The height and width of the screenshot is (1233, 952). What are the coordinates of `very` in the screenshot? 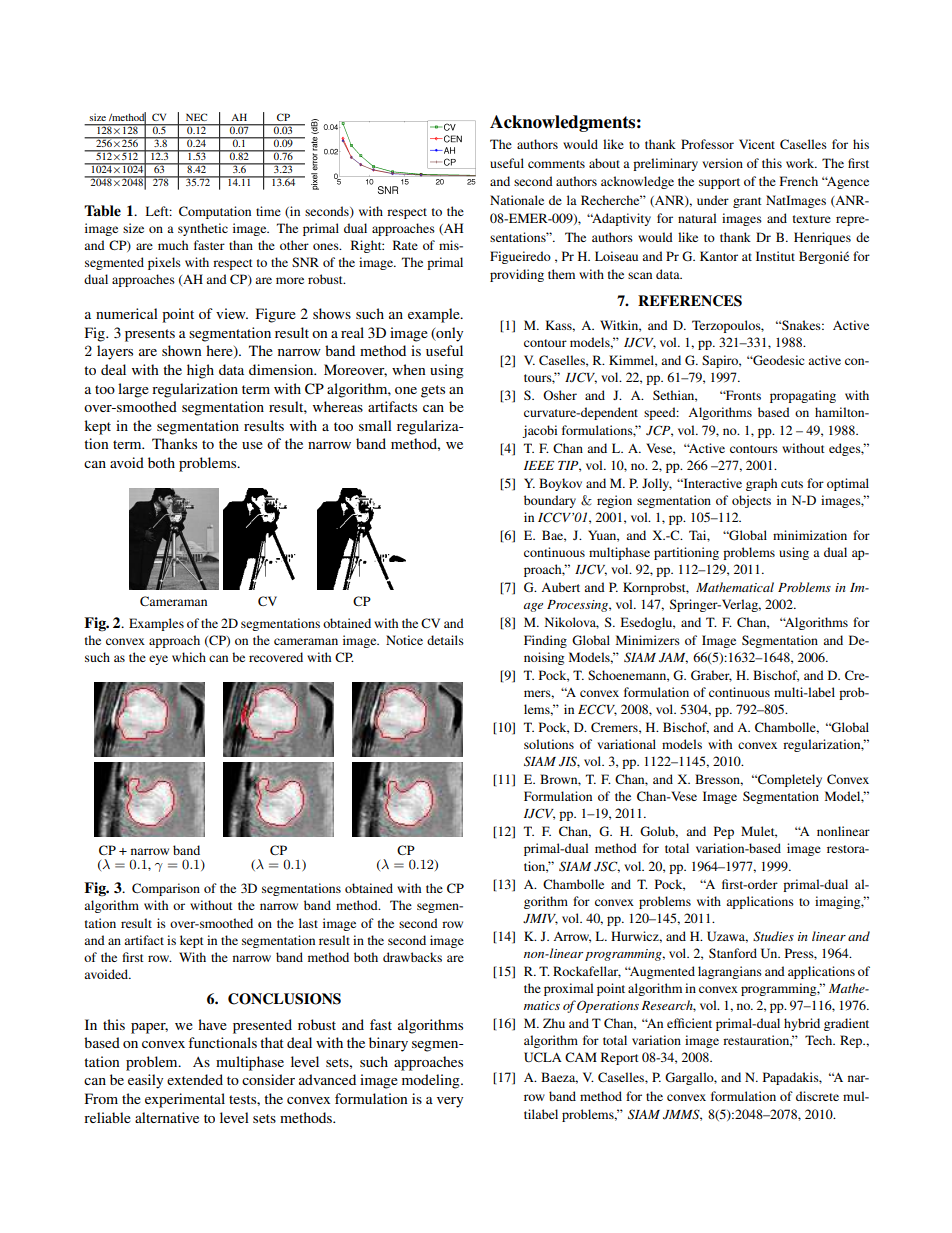 It's located at (450, 1102).
